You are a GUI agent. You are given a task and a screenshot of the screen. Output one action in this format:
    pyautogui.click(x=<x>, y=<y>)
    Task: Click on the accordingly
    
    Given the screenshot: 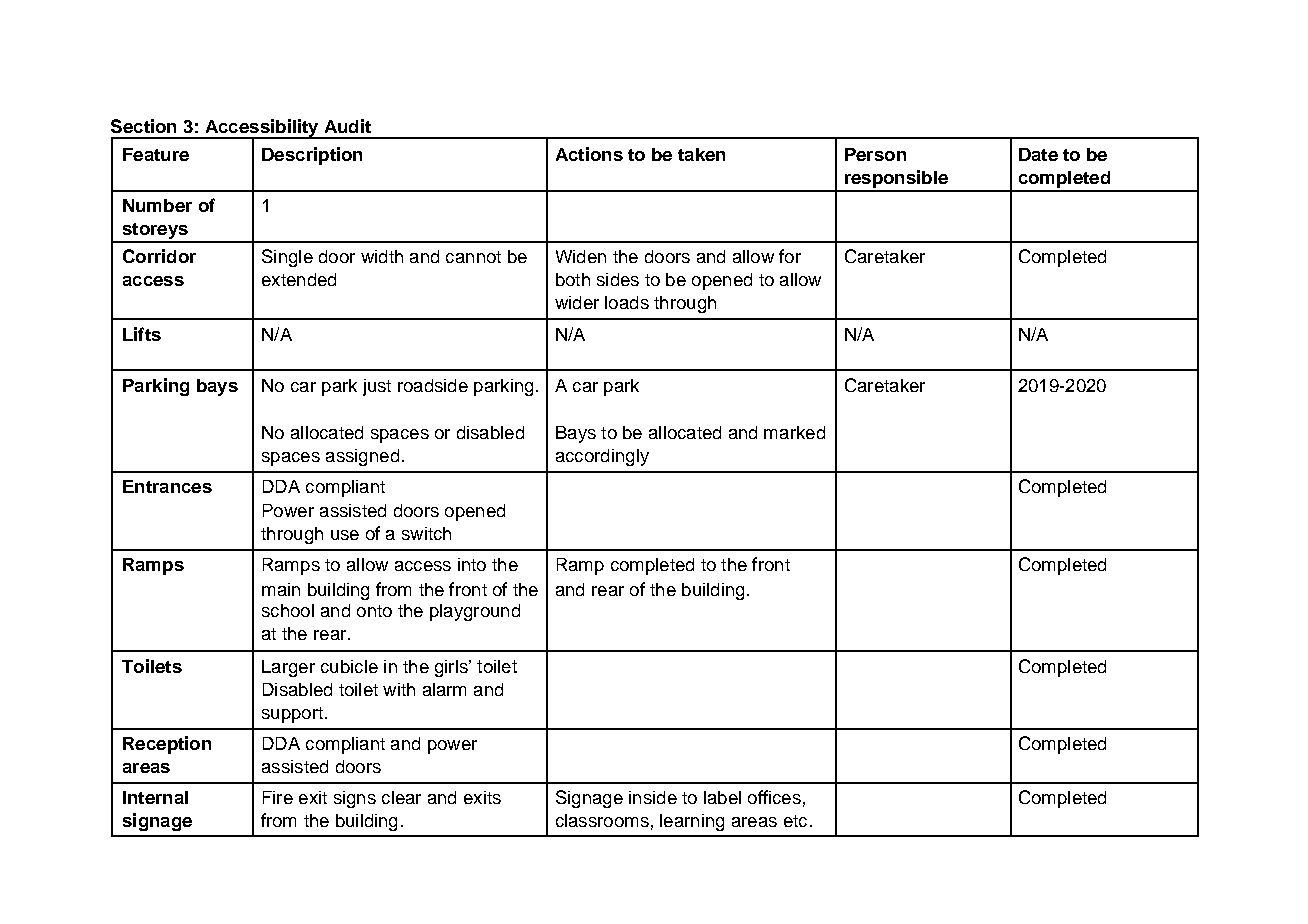 What is the action you would take?
    pyautogui.click(x=602, y=457)
